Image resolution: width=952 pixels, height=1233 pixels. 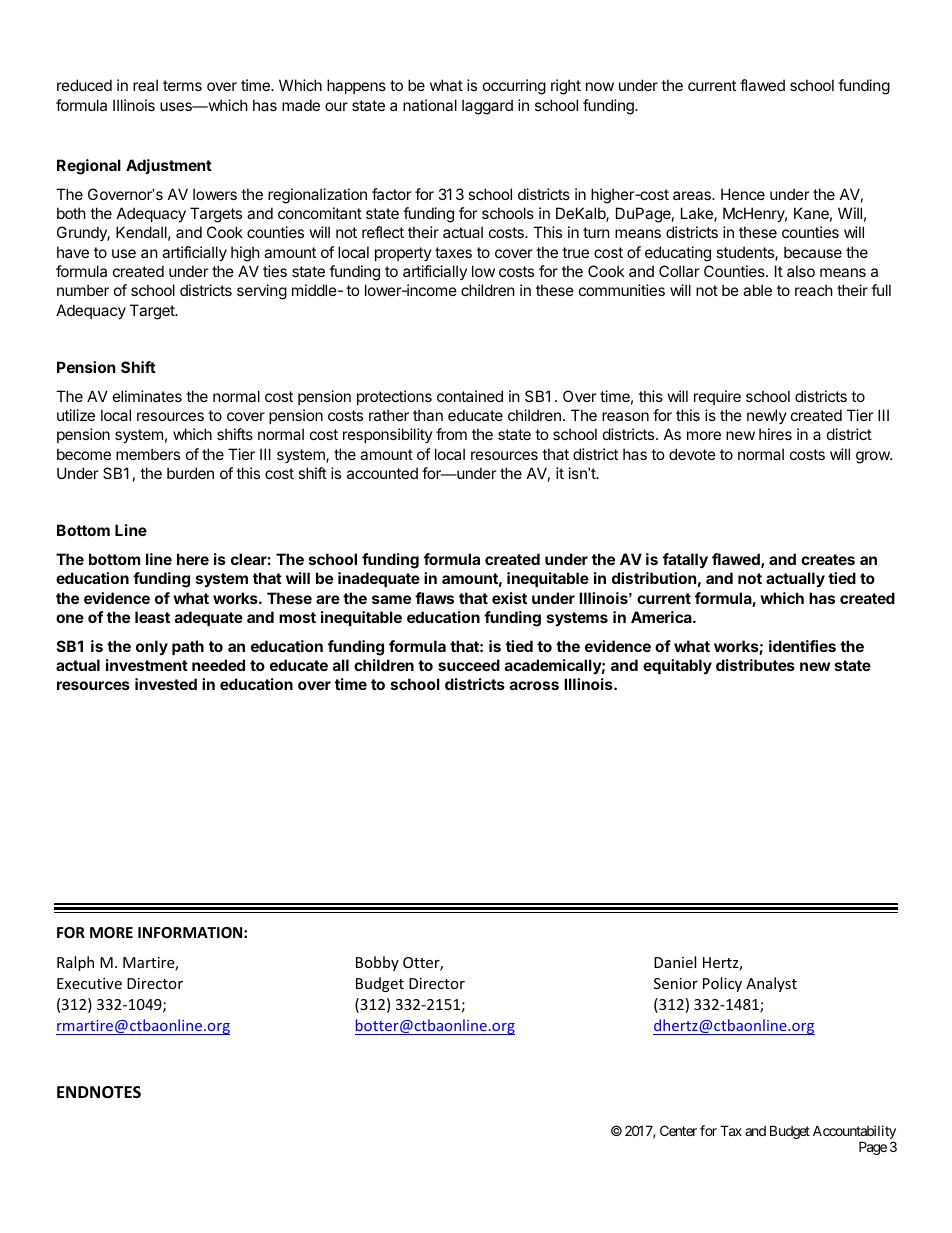 I want to click on terms, so click(x=182, y=85).
